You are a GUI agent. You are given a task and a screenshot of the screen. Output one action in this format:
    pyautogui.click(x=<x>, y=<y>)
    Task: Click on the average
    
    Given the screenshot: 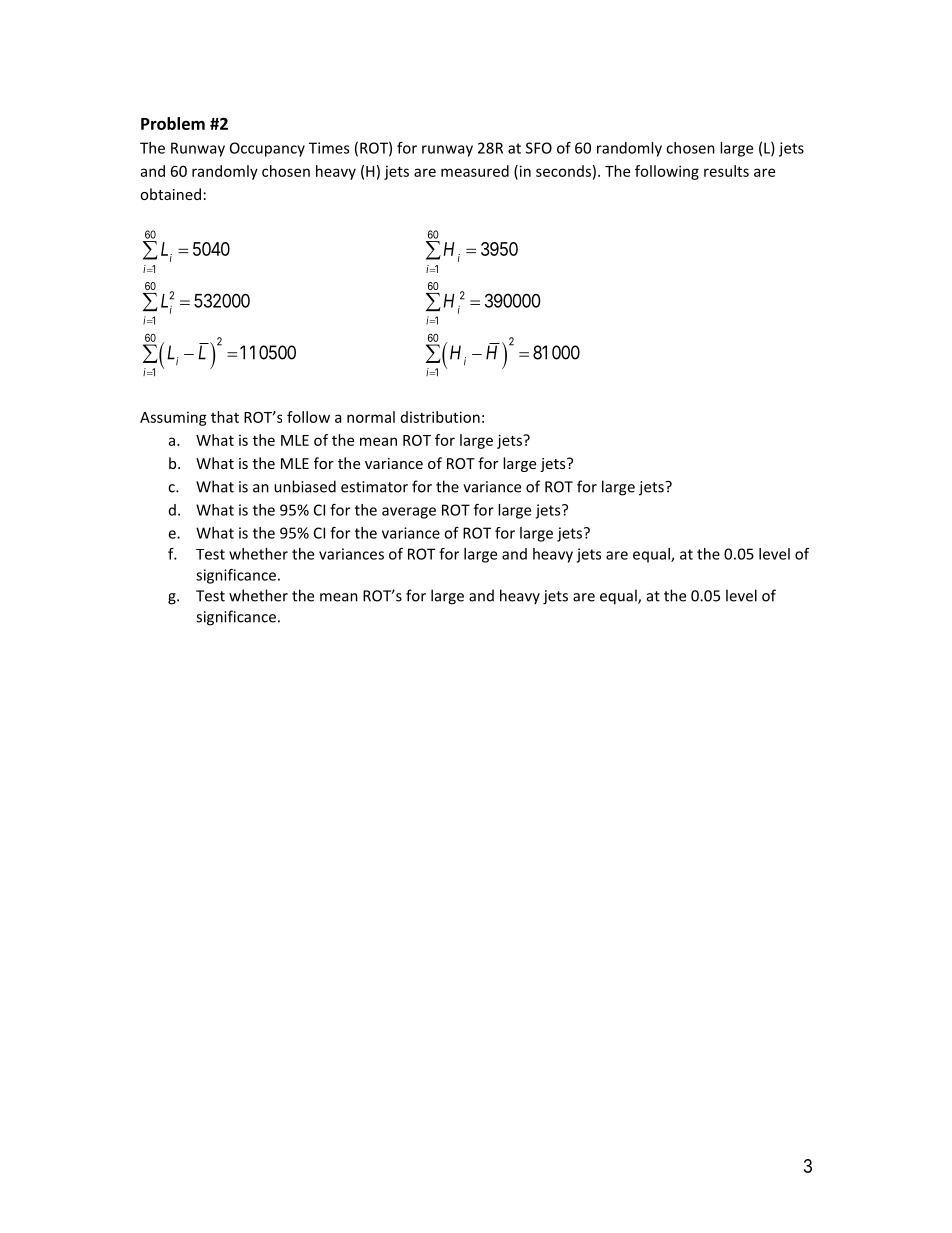 What is the action you would take?
    pyautogui.click(x=409, y=513)
